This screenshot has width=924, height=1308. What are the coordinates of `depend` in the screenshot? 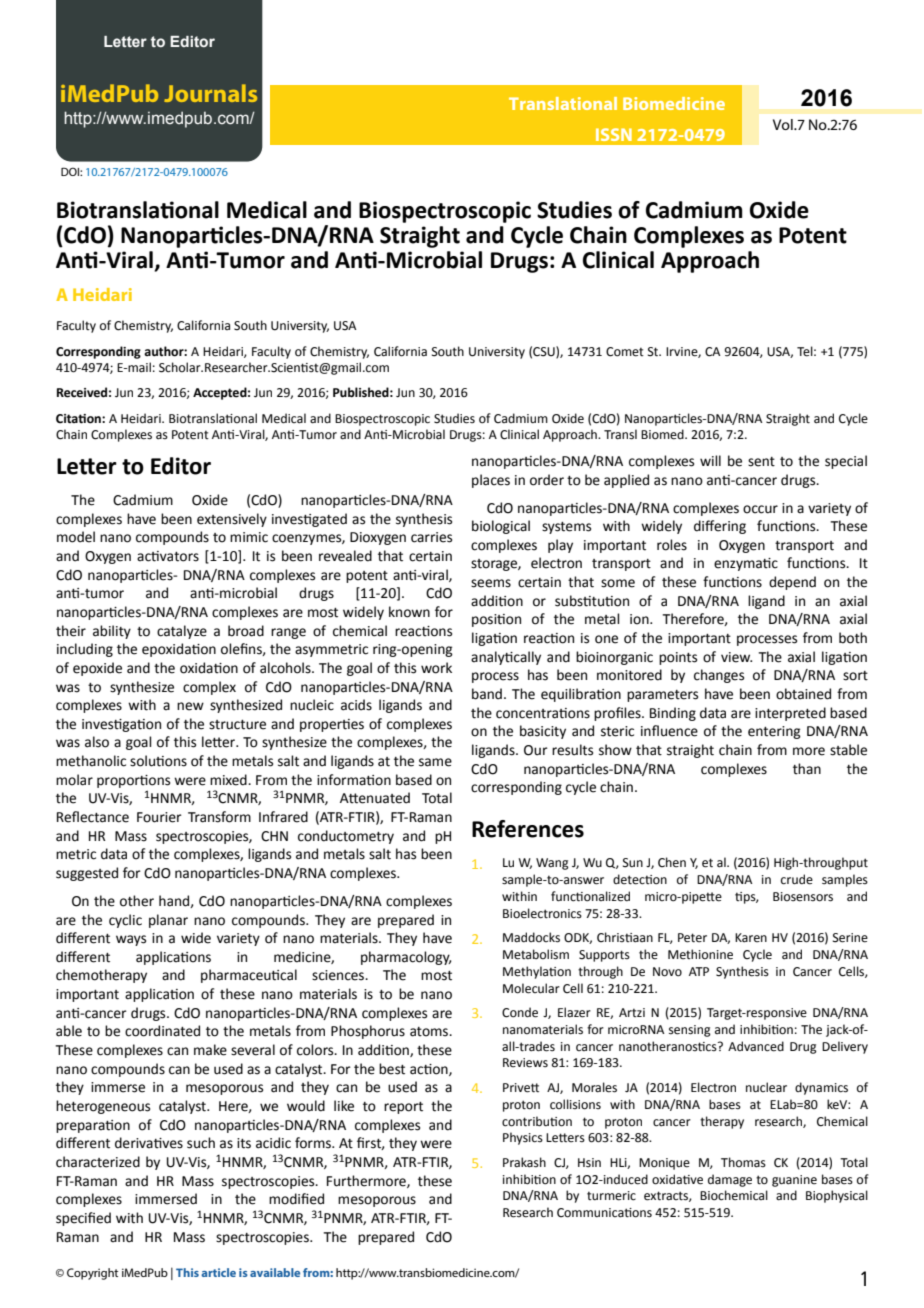 It's located at (792, 583).
